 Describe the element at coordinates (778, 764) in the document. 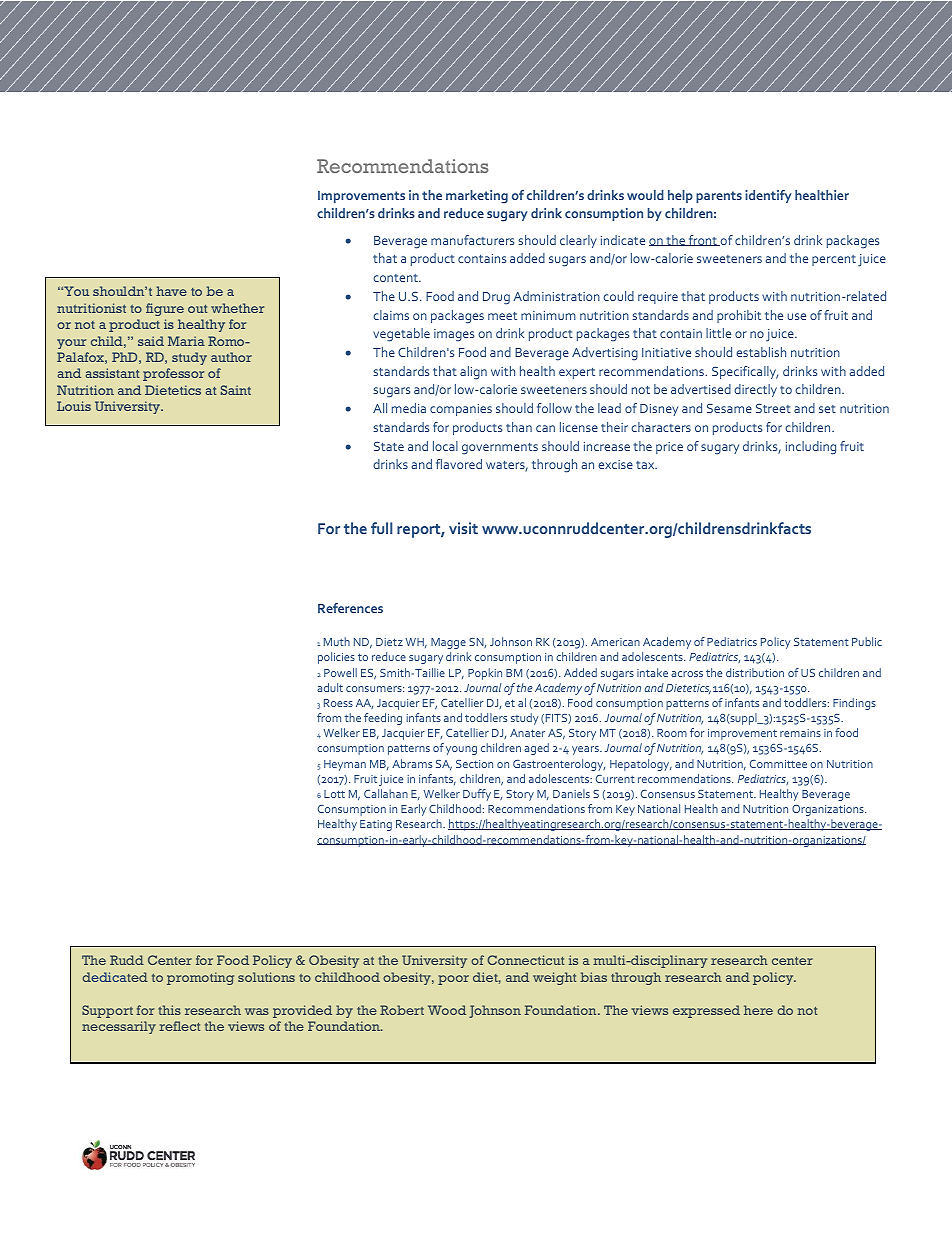

I see `Committee` at that location.
